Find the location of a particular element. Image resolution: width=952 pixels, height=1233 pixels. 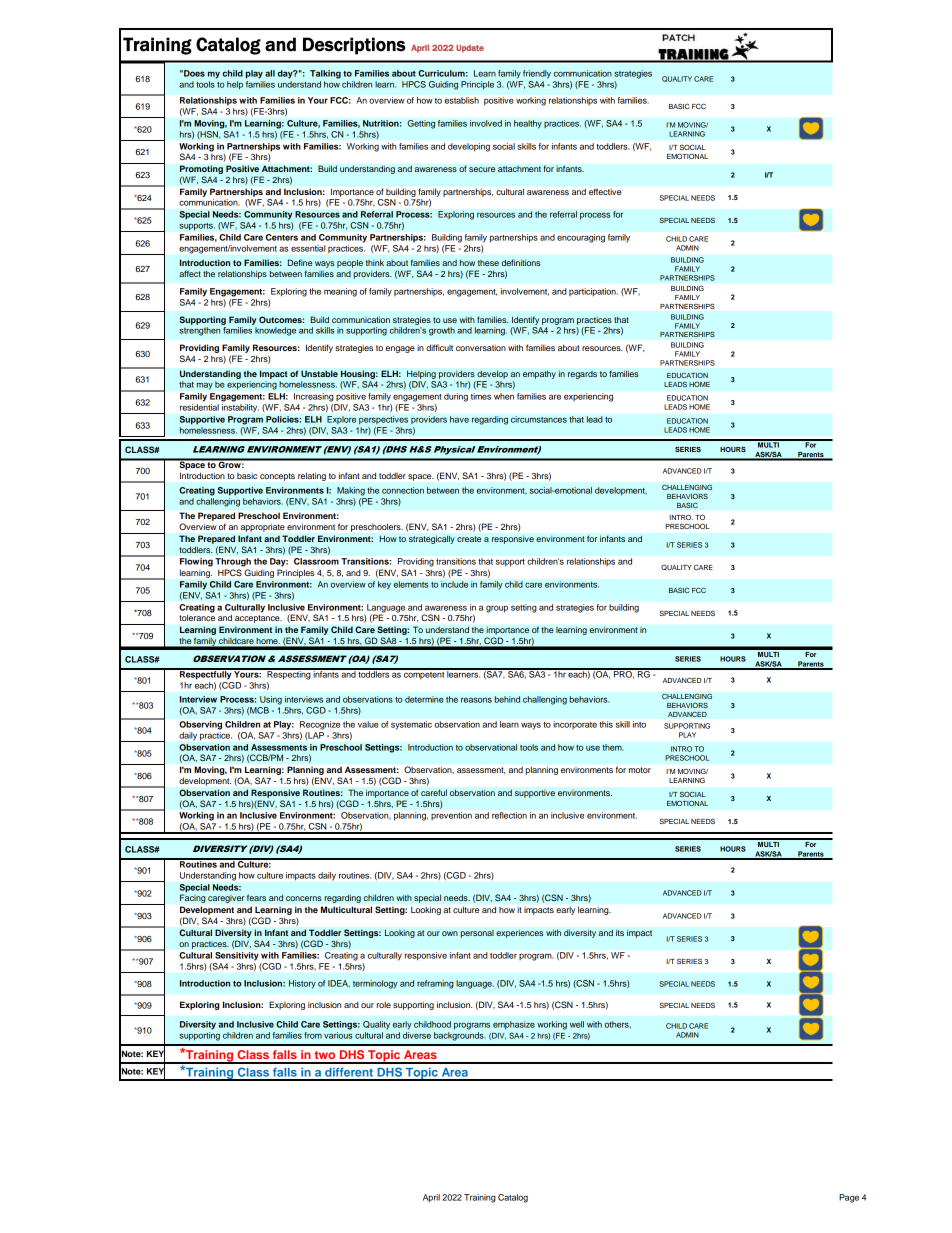

Talking is located at coordinates (325, 74).
